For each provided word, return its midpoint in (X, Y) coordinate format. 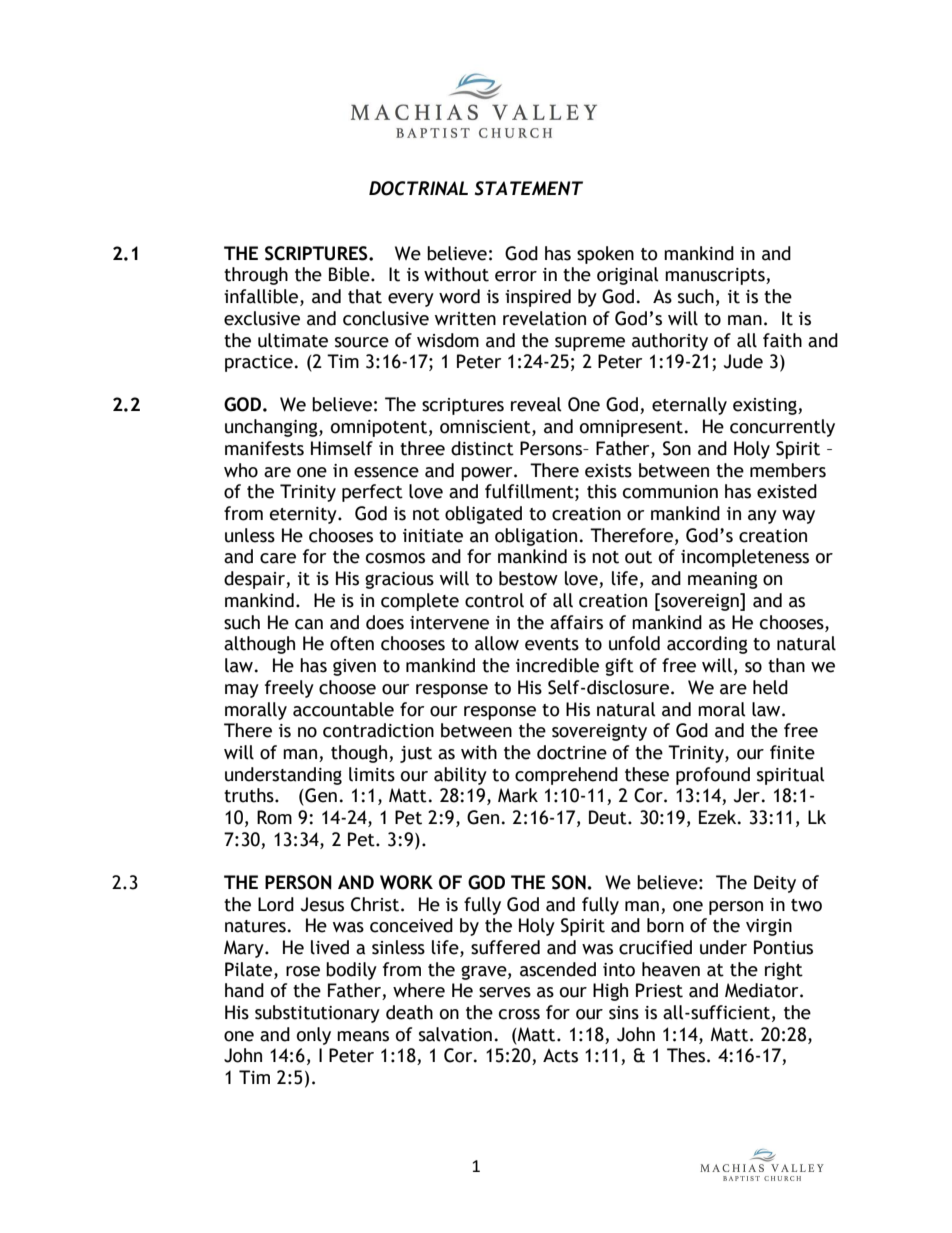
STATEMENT (529, 188)
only (314, 1036)
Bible (350, 274)
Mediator (763, 990)
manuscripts (716, 276)
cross (519, 1014)
